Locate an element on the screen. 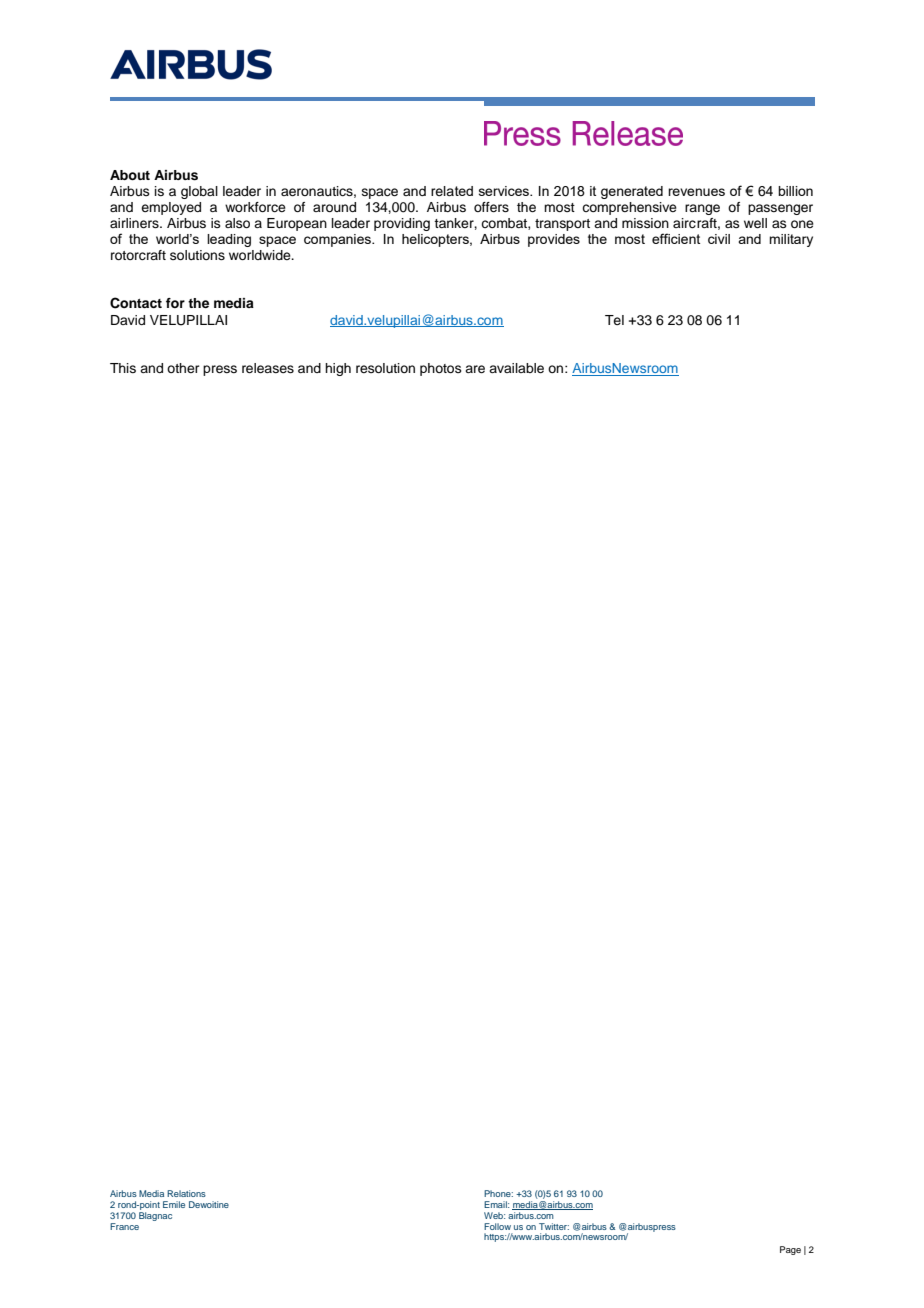 The width and height of the screenshot is (924, 1308). other is located at coordinates (183, 368).
